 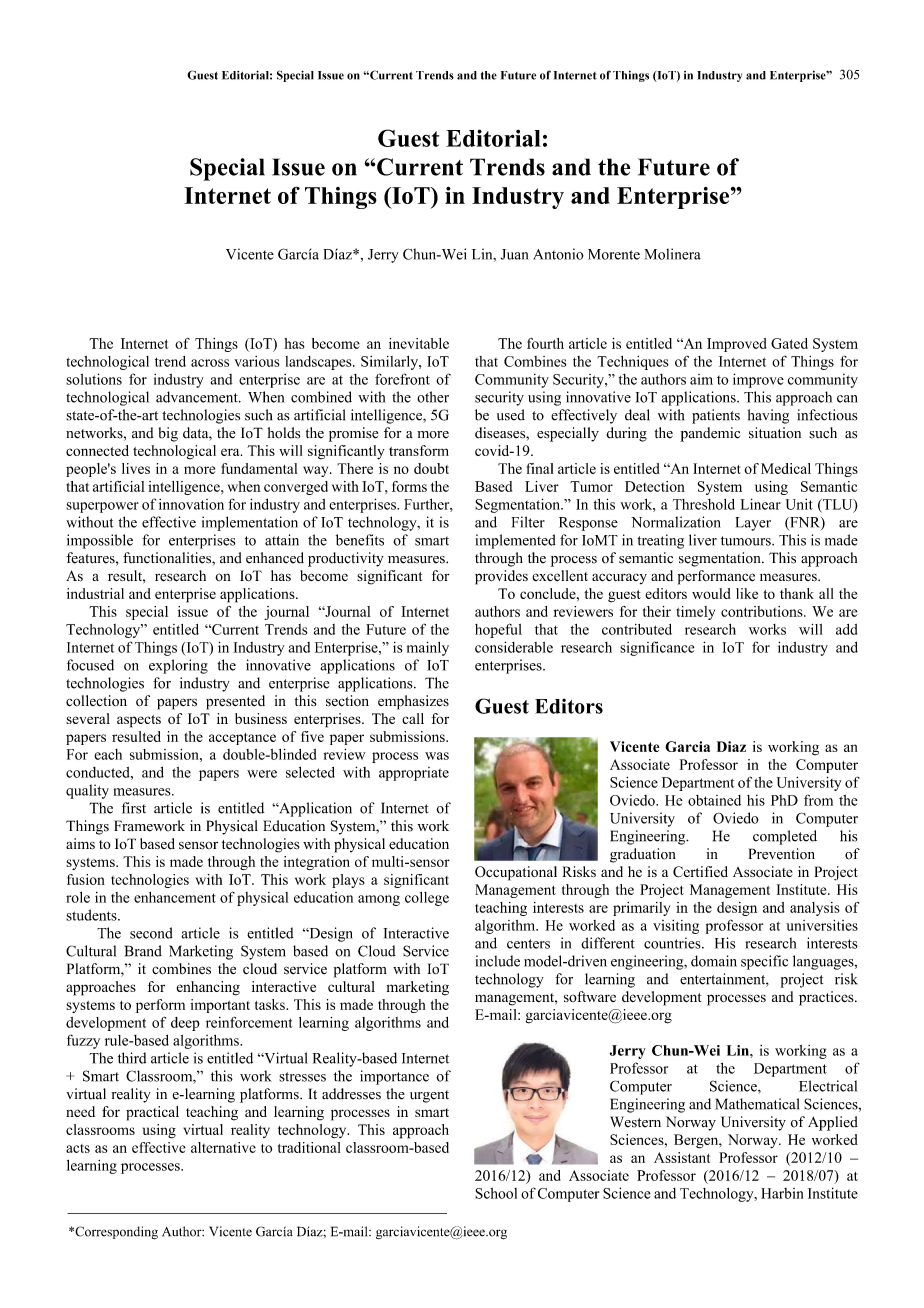 What do you see at coordinates (95, 593) in the screenshot?
I see `industrial` at bounding box center [95, 593].
